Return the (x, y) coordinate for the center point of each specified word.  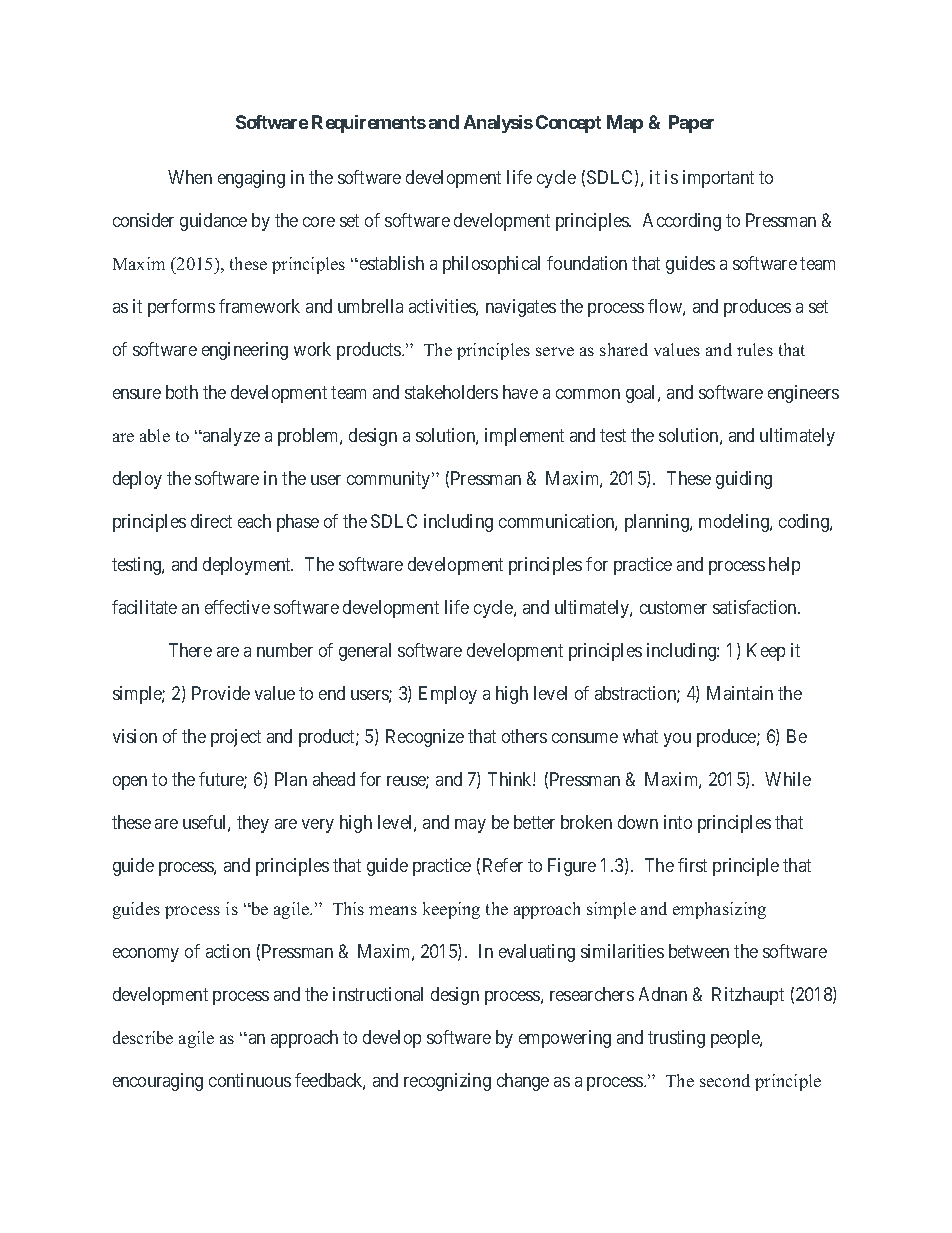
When (190, 177)
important (718, 179)
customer (673, 607)
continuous (250, 1080)
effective (237, 607)
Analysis (498, 124)
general (365, 652)
